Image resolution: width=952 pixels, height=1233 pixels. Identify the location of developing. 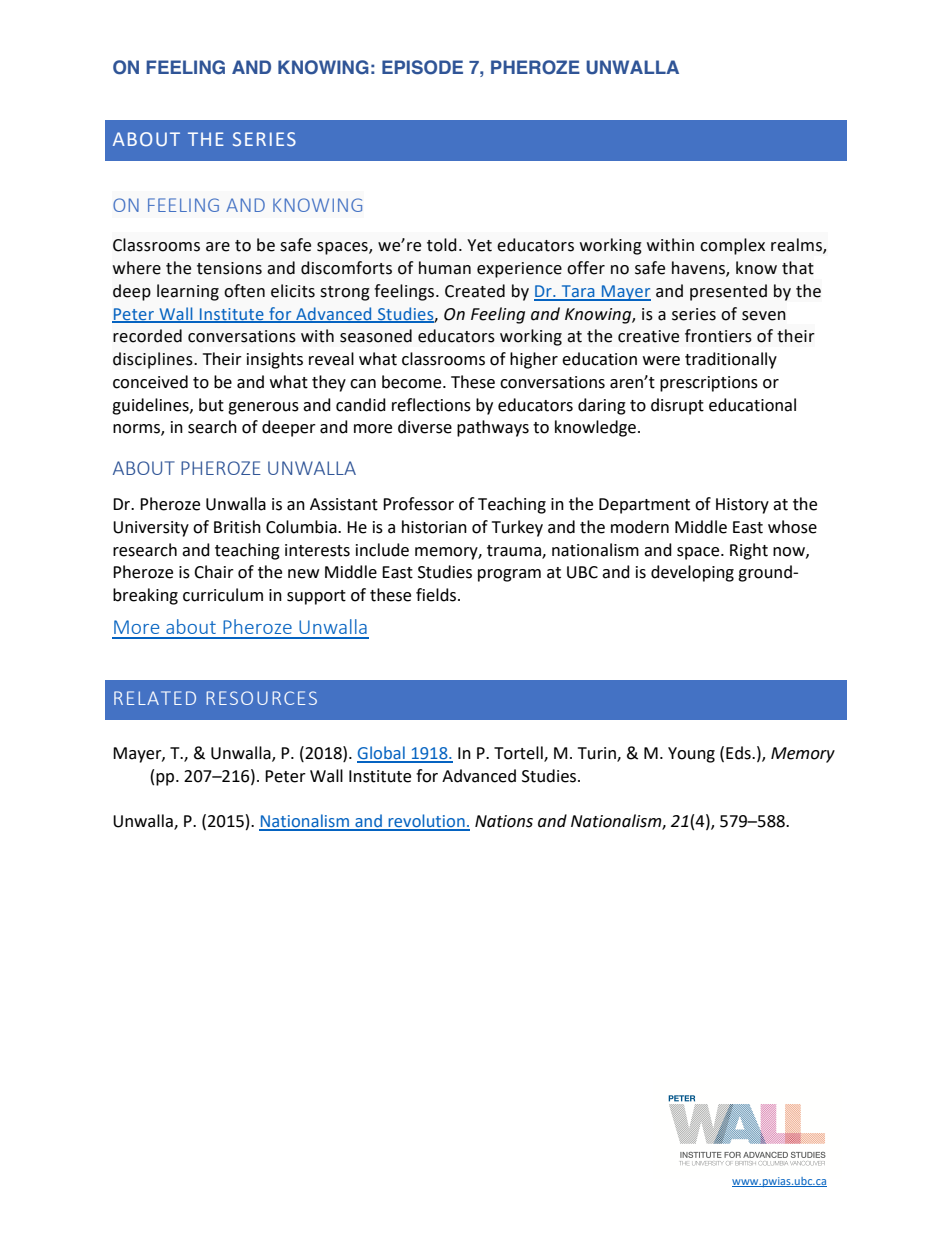
(692, 573).
